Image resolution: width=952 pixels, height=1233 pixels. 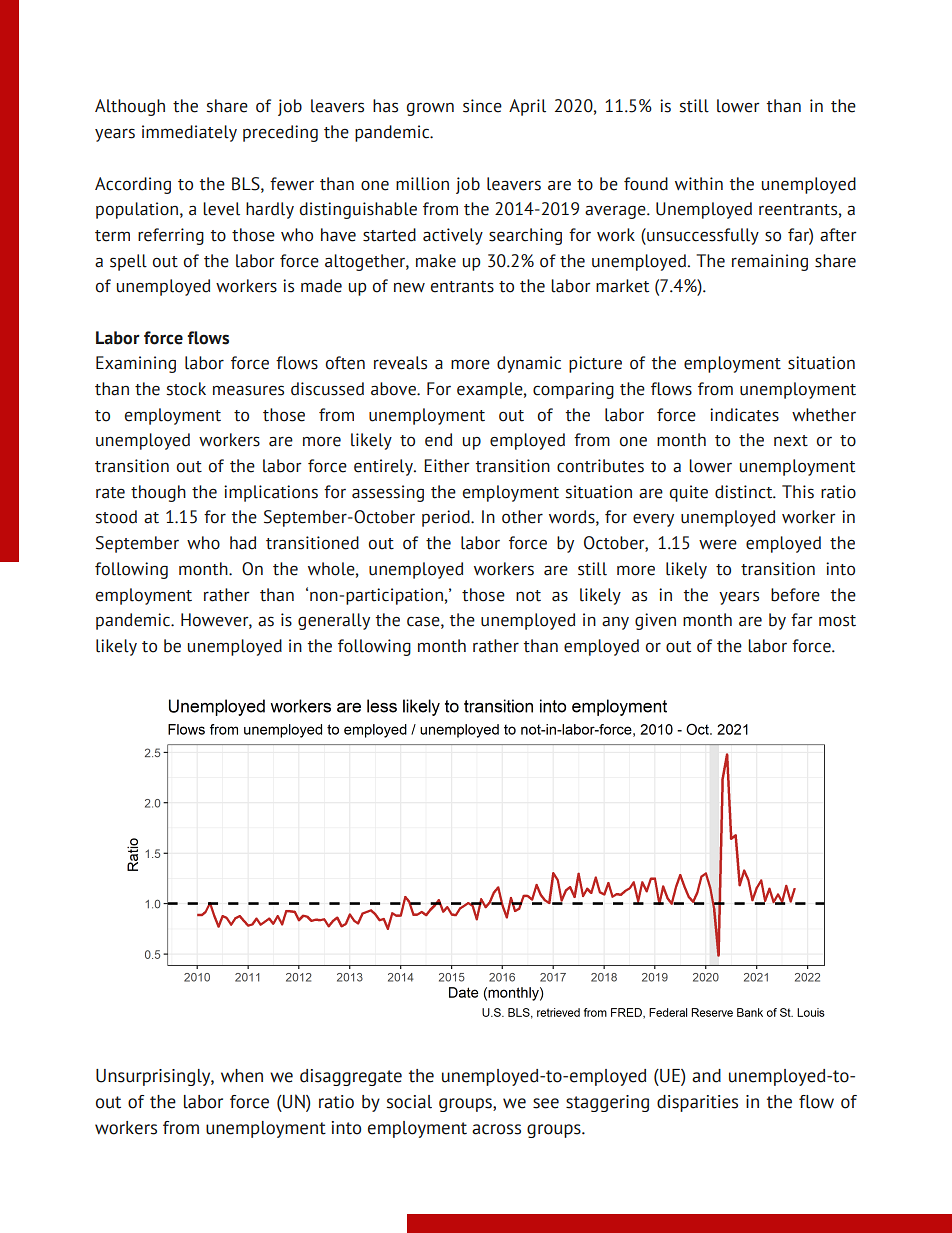 I want to click on dynamic, so click(x=529, y=364).
